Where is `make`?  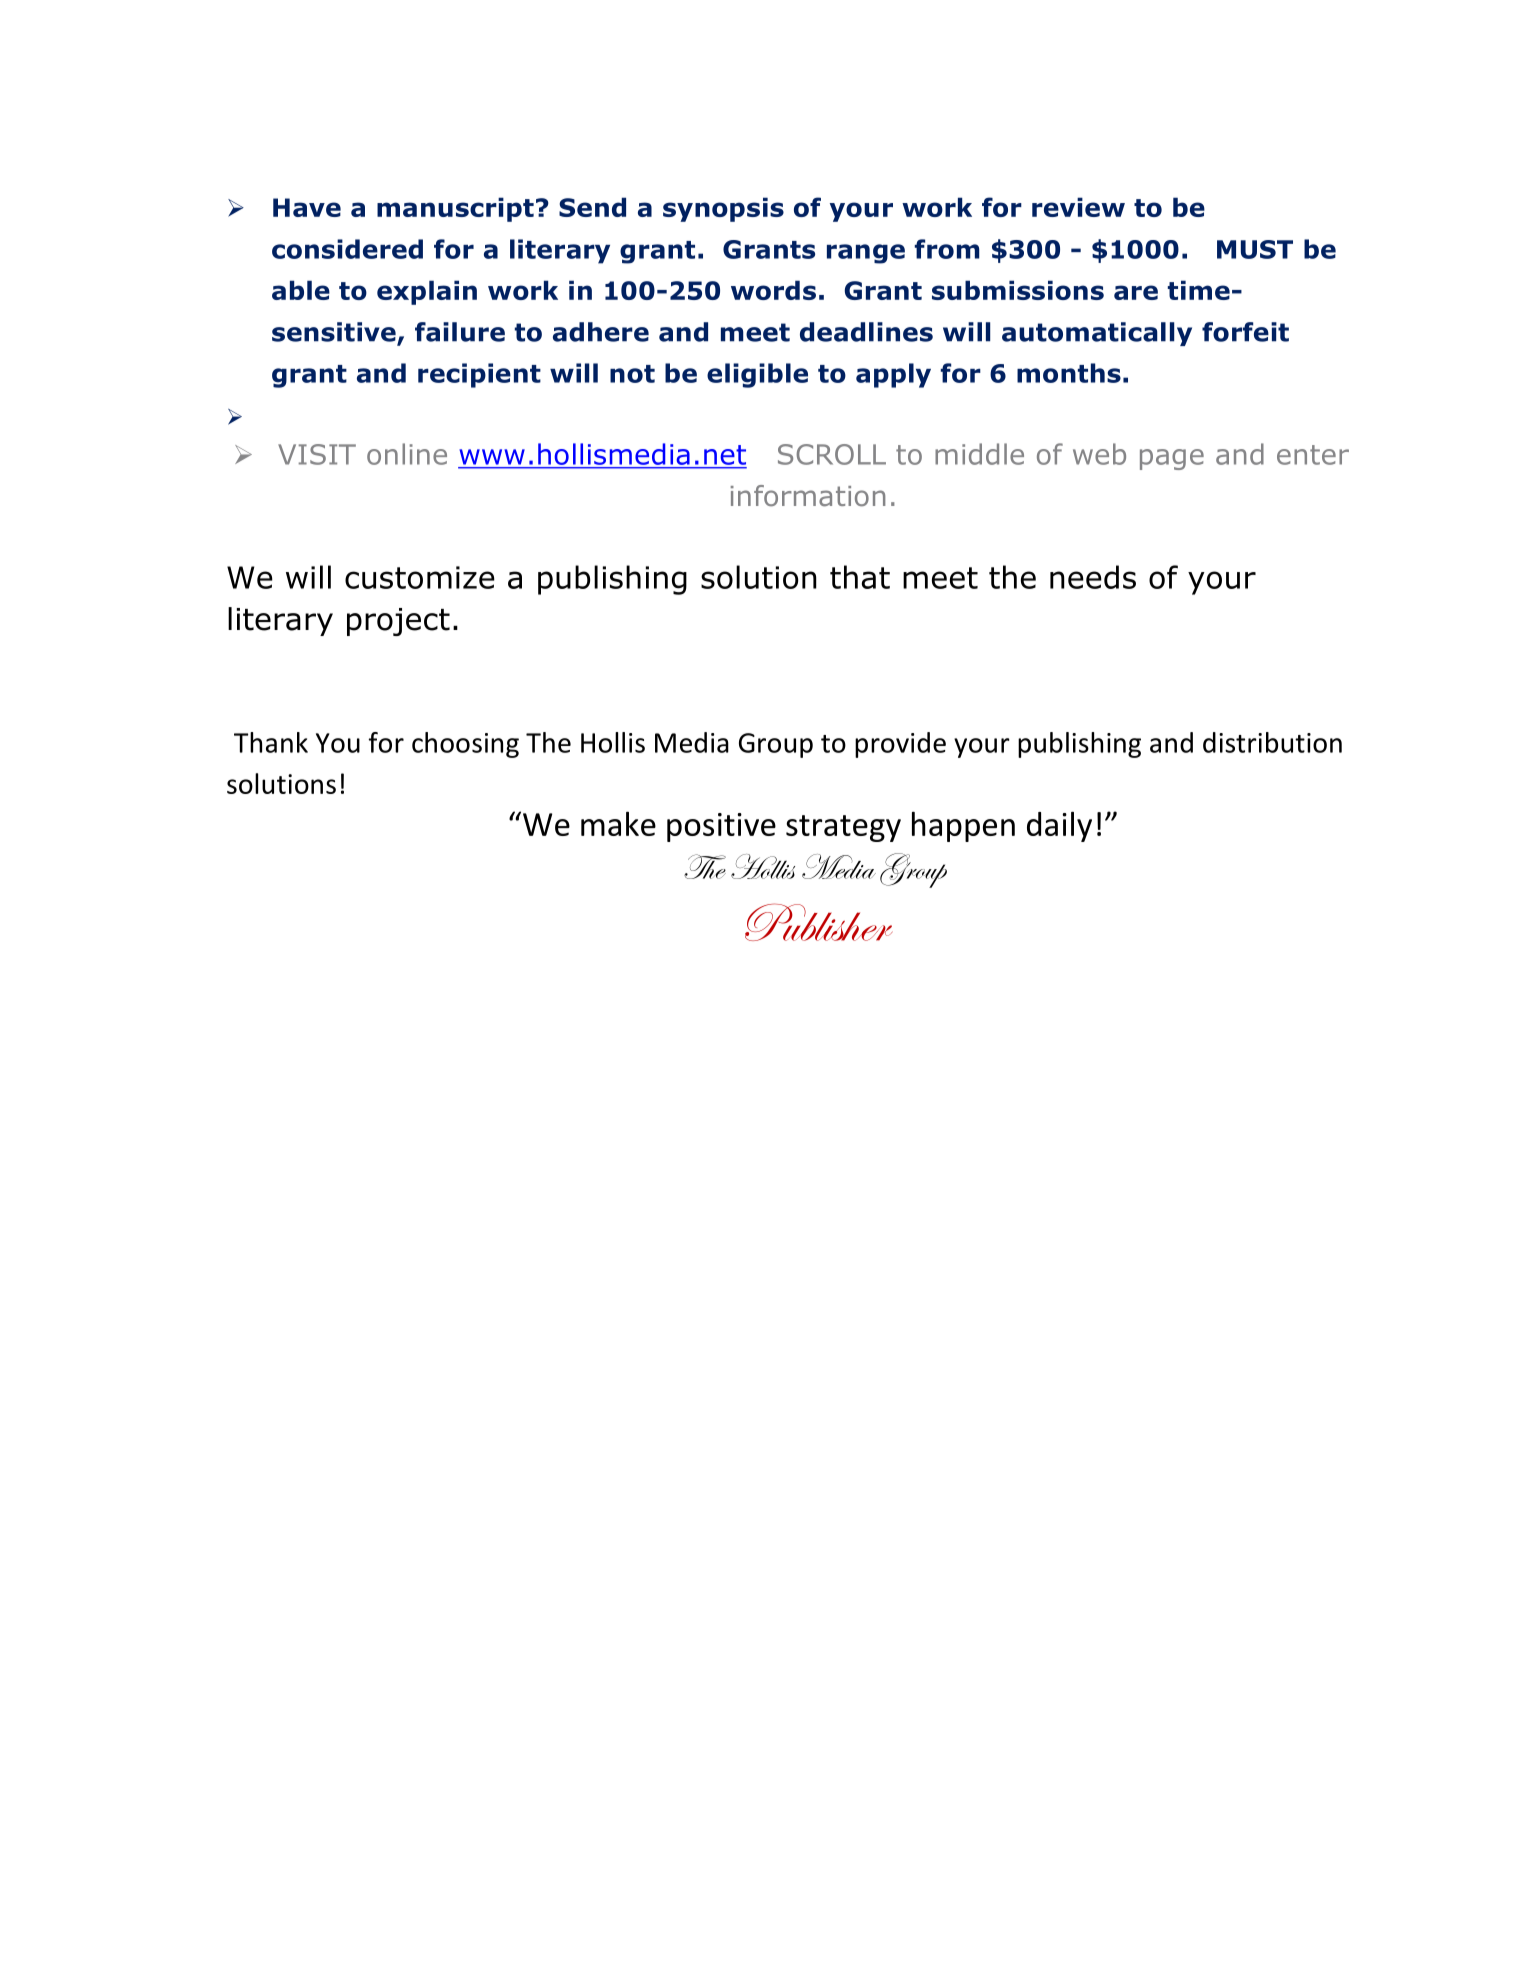 make is located at coordinates (618, 823).
